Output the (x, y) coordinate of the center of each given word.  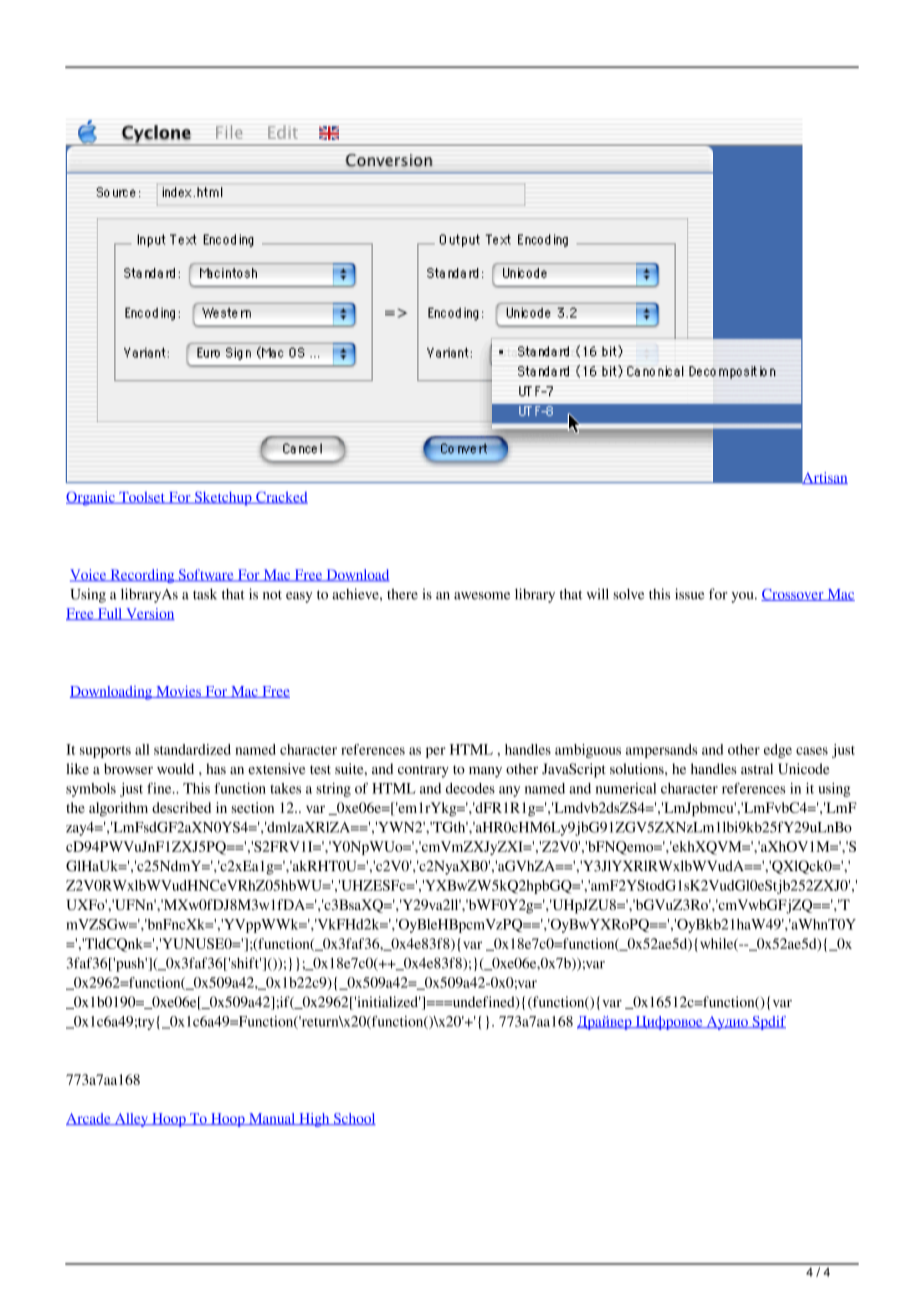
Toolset (142, 498)
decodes (470, 788)
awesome (482, 596)
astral (757, 768)
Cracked (281, 497)
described (181, 807)
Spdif (768, 1023)
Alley (131, 1120)
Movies (178, 692)
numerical (626, 788)
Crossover (793, 595)
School (353, 1119)
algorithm (118, 809)
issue (689, 594)
